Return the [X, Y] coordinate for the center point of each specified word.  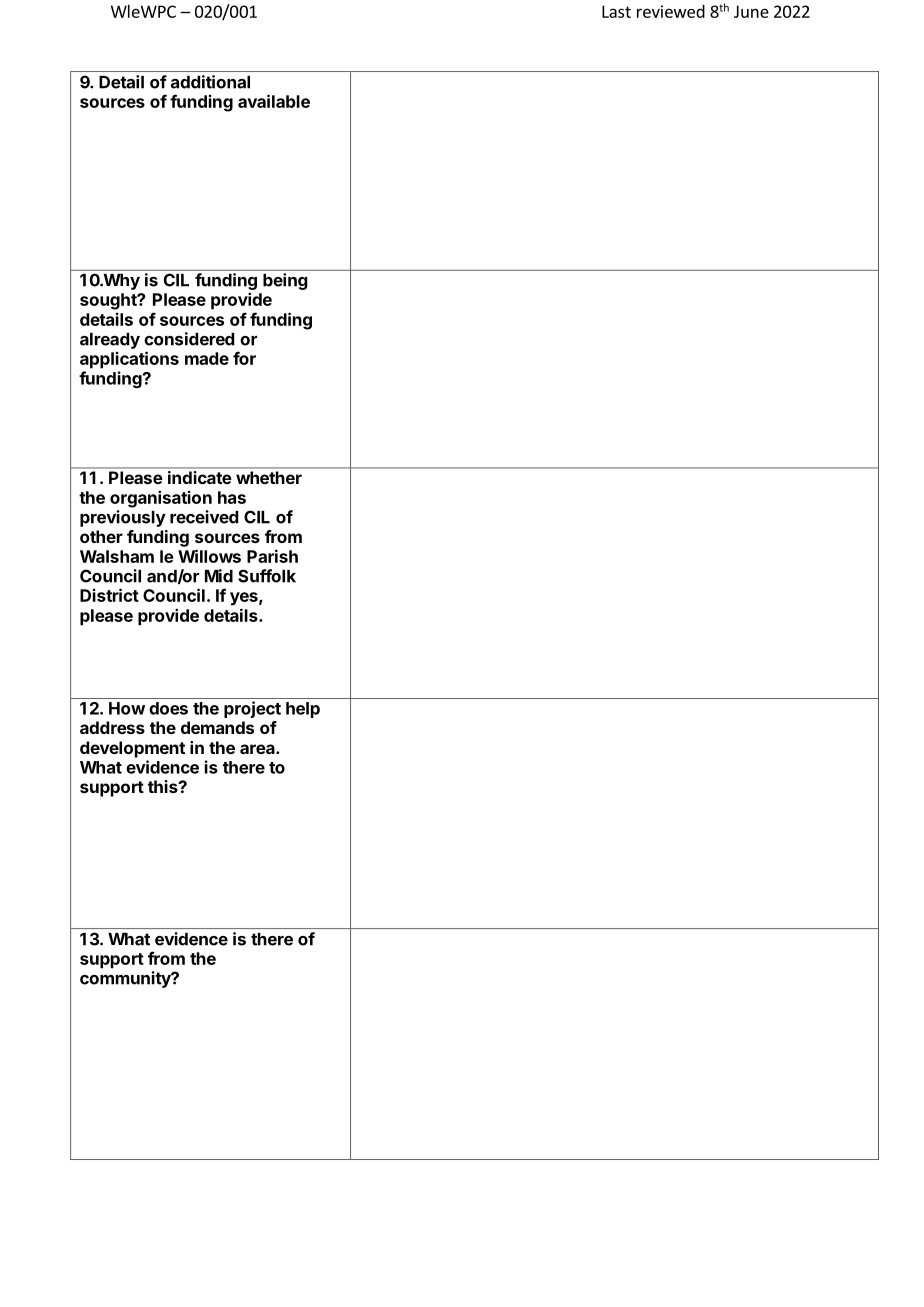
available [274, 101]
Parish [272, 556]
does [168, 708]
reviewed [671, 11]
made [207, 358]
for [244, 358]
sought [109, 301]
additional [210, 82]
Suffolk [267, 576]
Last [616, 11]
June [751, 11]
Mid [219, 576]
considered [189, 339]
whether [269, 477]
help [303, 710]
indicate [199, 477]
